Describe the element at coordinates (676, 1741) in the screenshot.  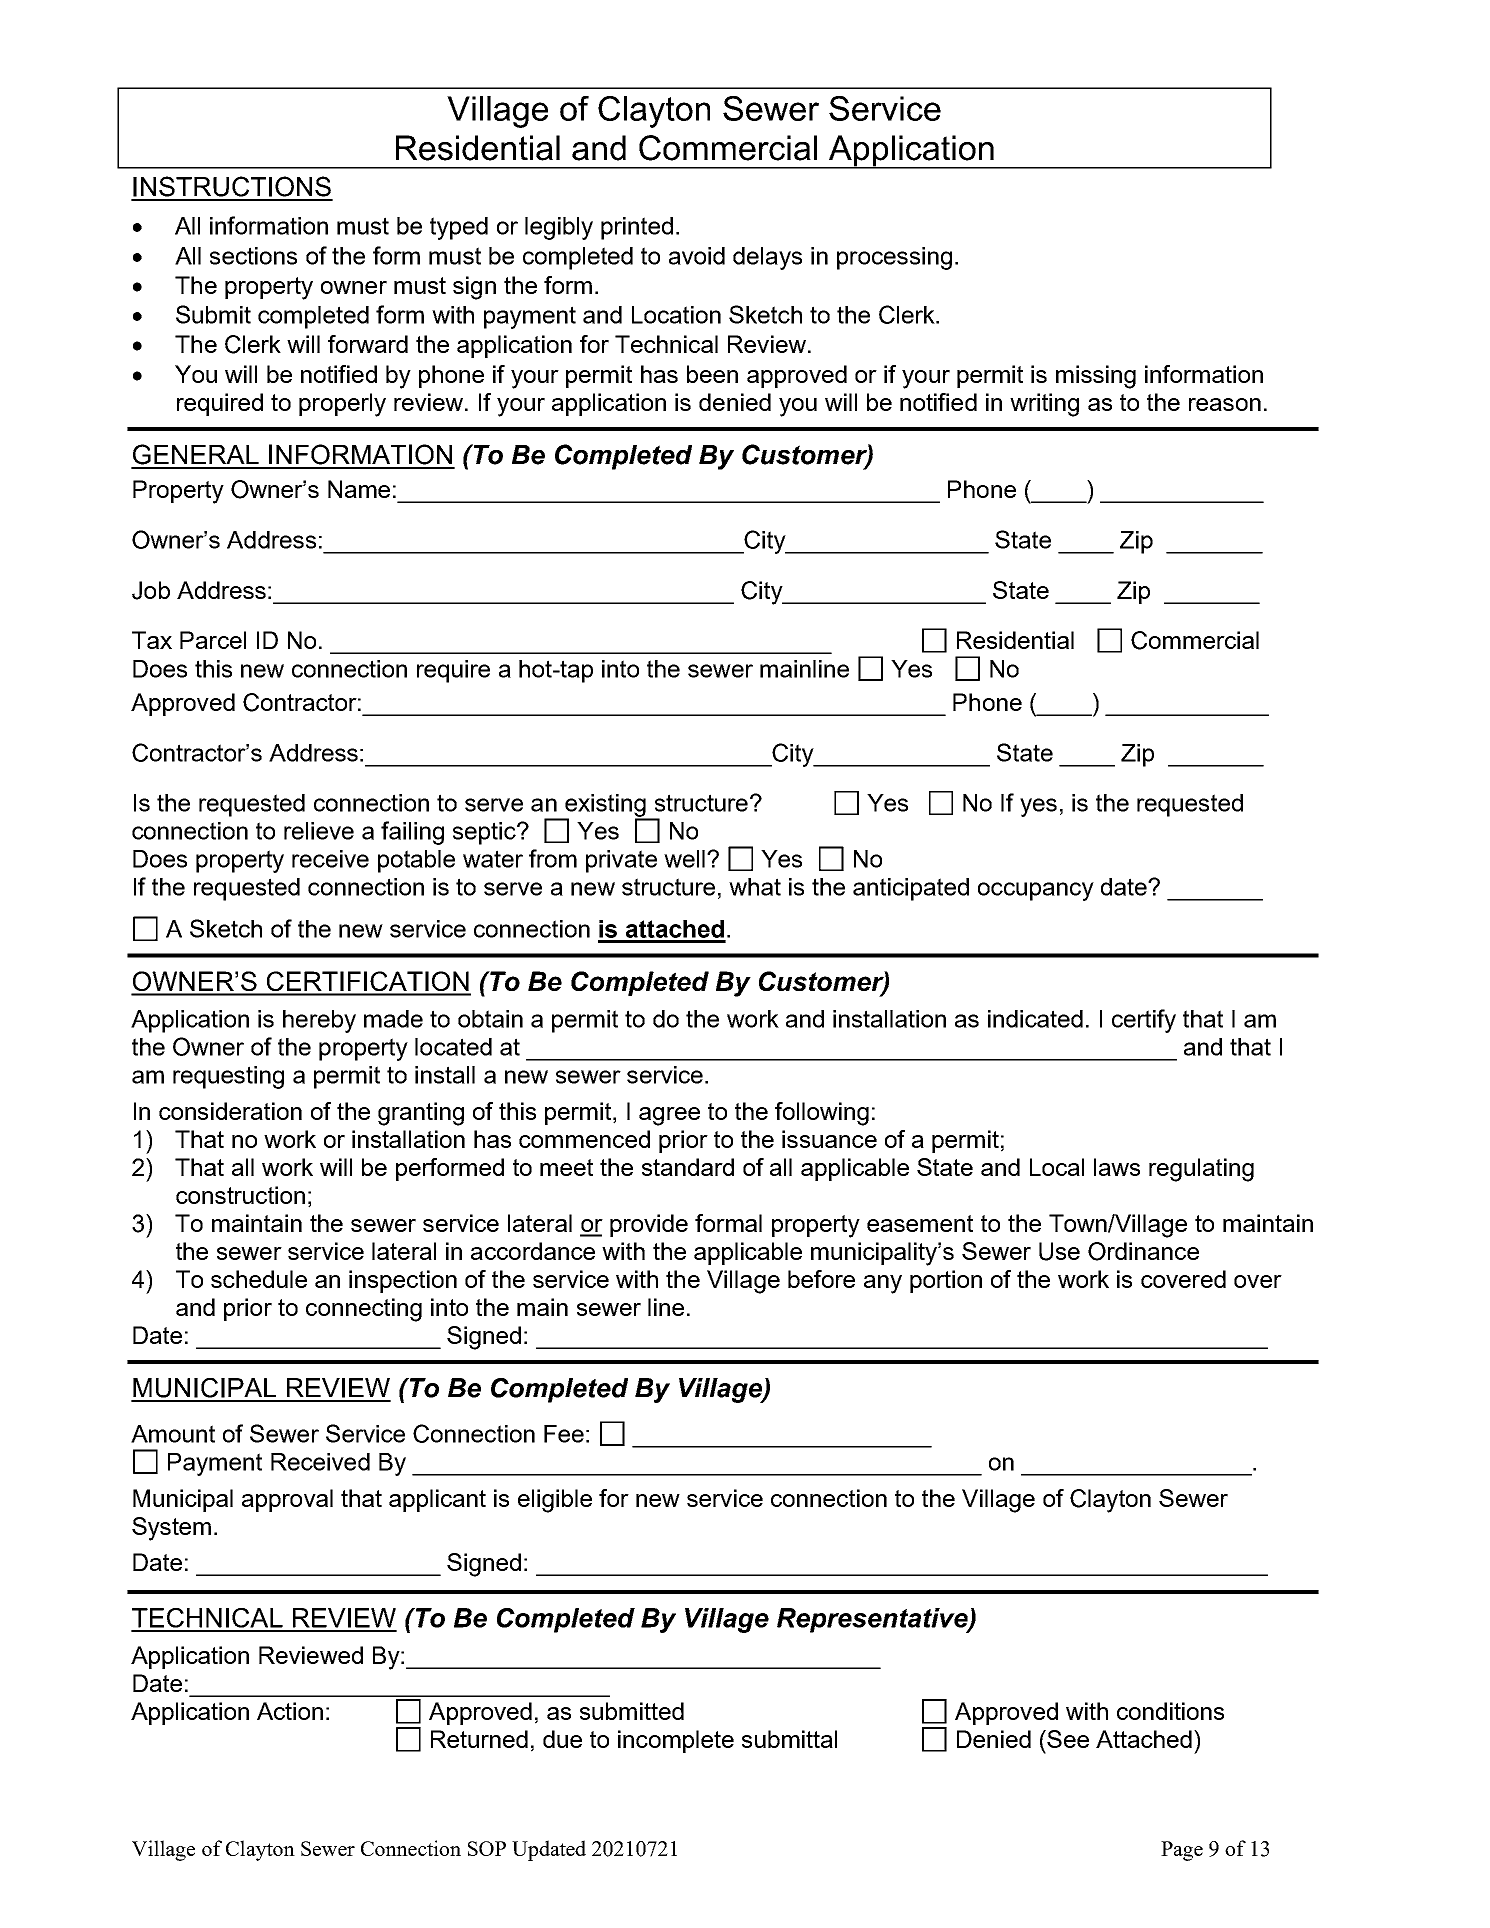
I see `incomplete` at that location.
